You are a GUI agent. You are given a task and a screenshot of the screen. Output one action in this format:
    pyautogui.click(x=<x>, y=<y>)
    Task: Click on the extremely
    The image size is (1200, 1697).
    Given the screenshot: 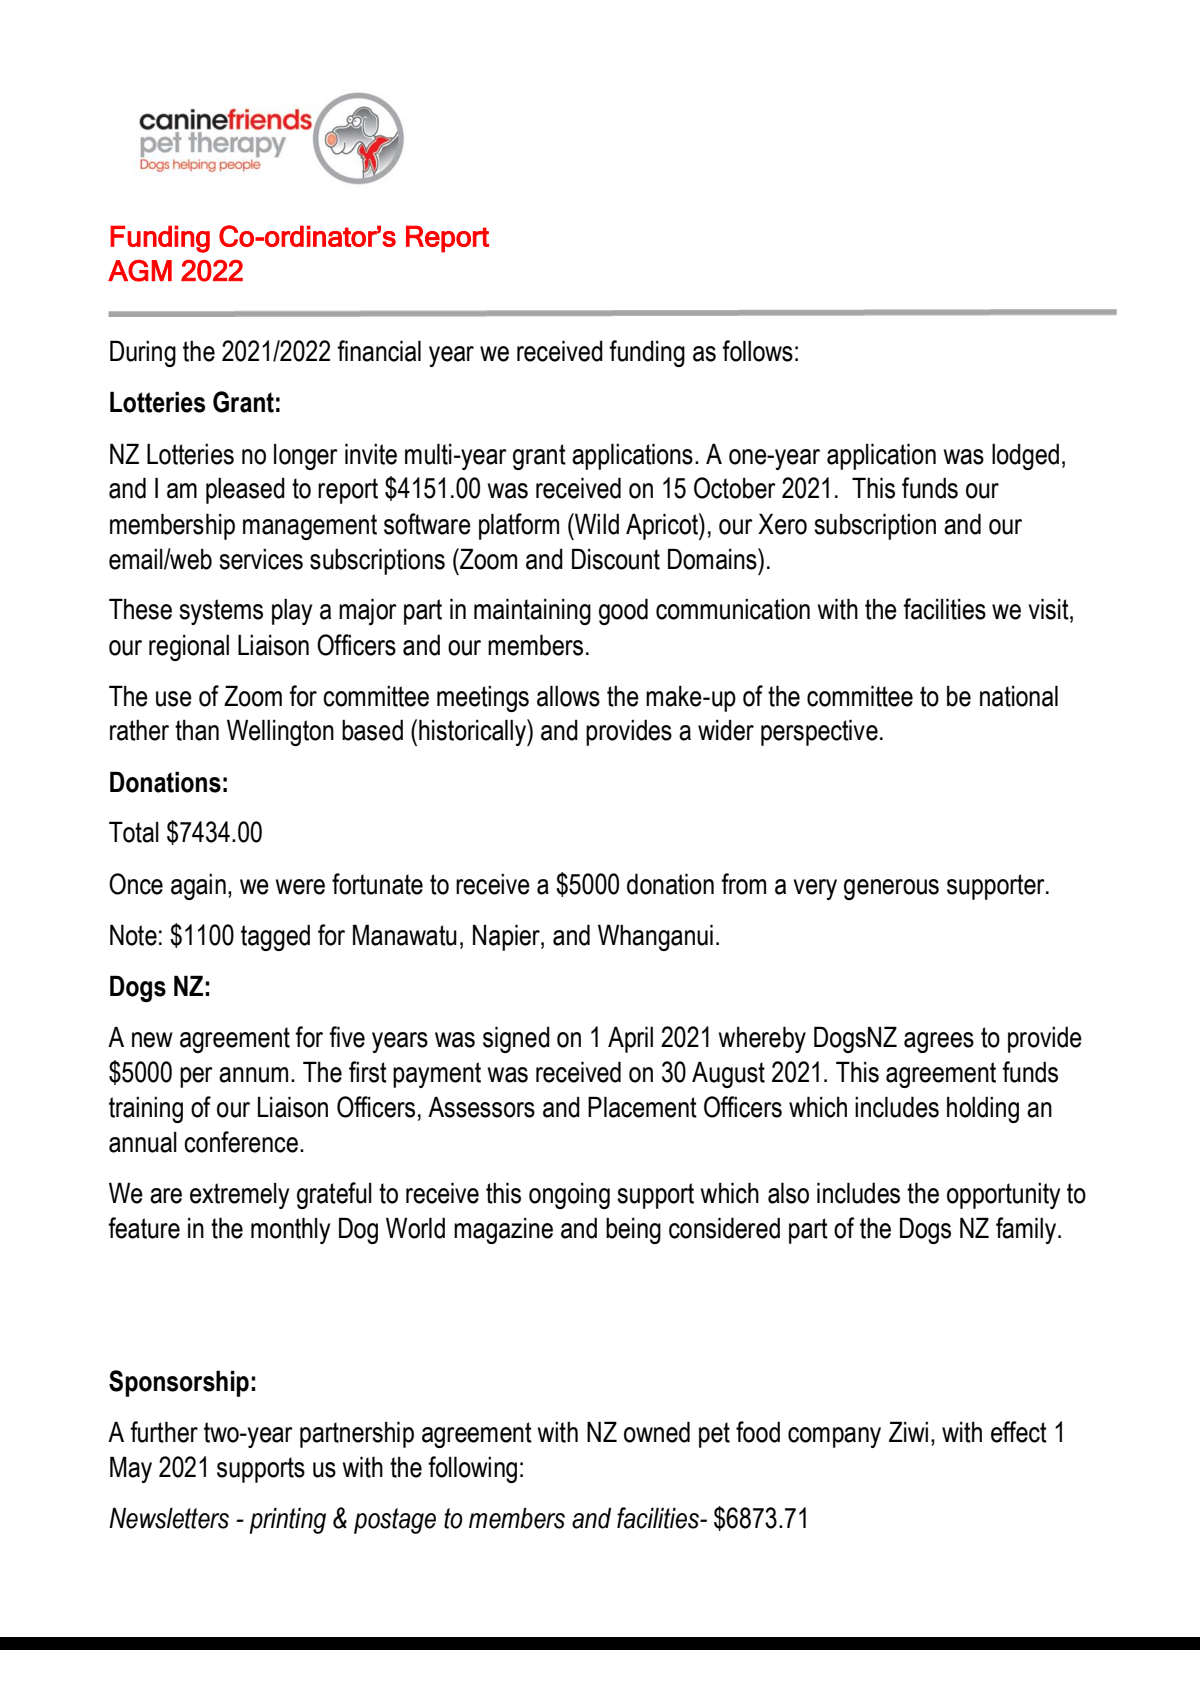 What is the action you would take?
    pyautogui.click(x=239, y=1196)
